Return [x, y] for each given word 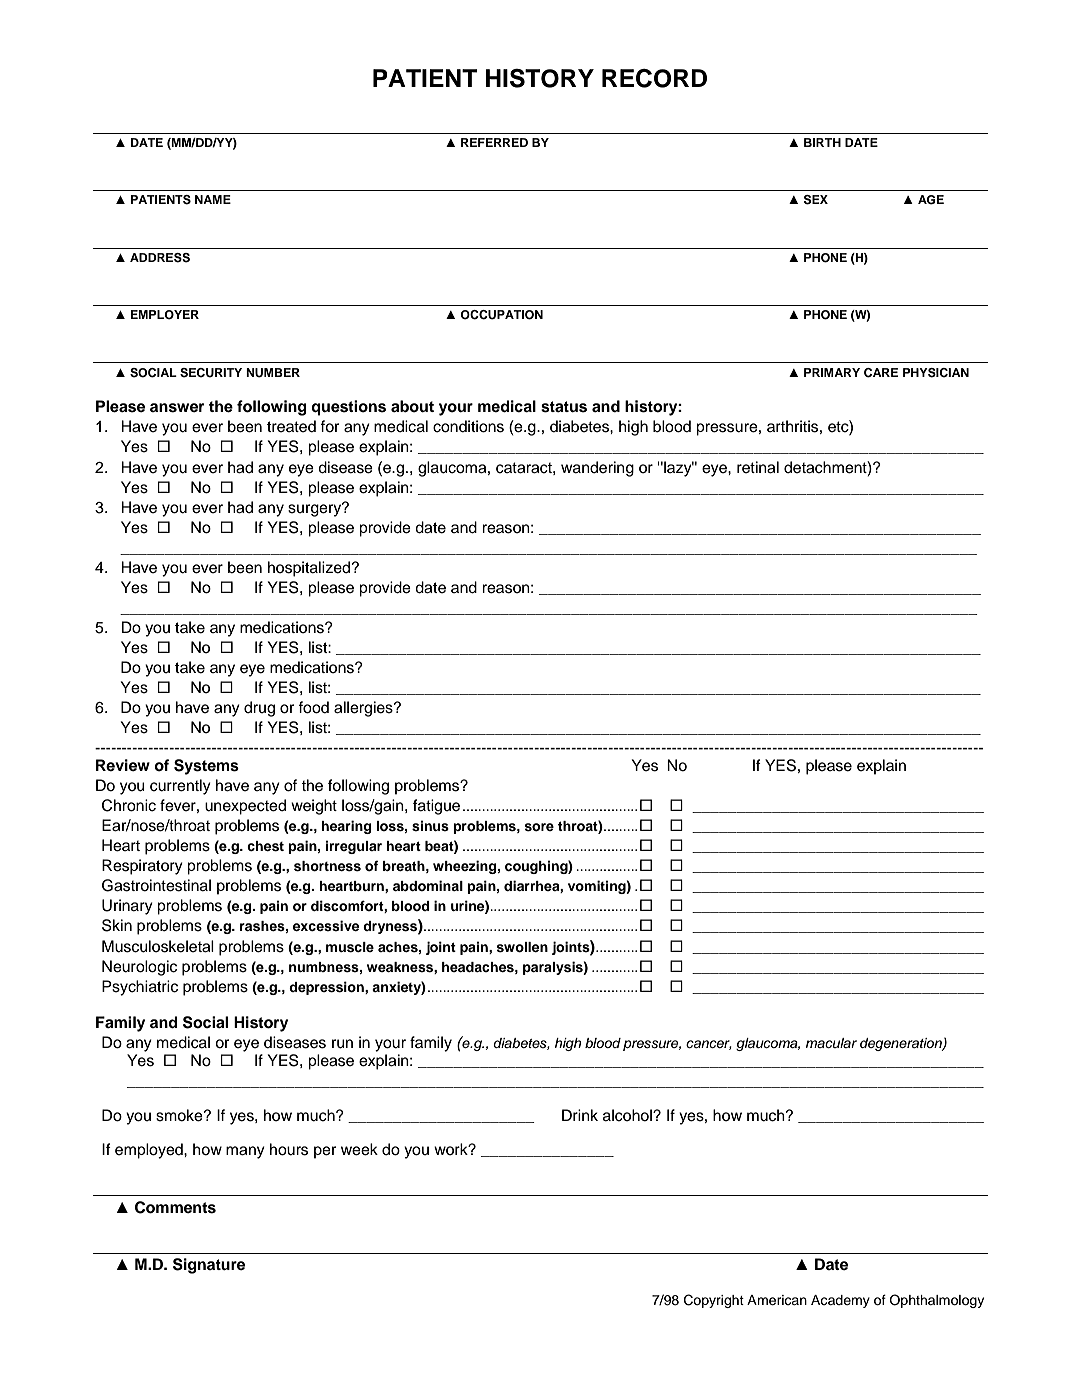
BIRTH [822, 142]
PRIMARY [832, 372]
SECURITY [211, 373]
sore [539, 827]
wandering [597, 469]
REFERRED [494, 142]
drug [259, 709]
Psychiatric [140, 988]
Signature [209, 1266]
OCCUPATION [501, 315]
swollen [522, 947]
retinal [758, 467]
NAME [213, 199]
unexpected [245, 807]
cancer [709, 1045]
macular [831, 1043]
